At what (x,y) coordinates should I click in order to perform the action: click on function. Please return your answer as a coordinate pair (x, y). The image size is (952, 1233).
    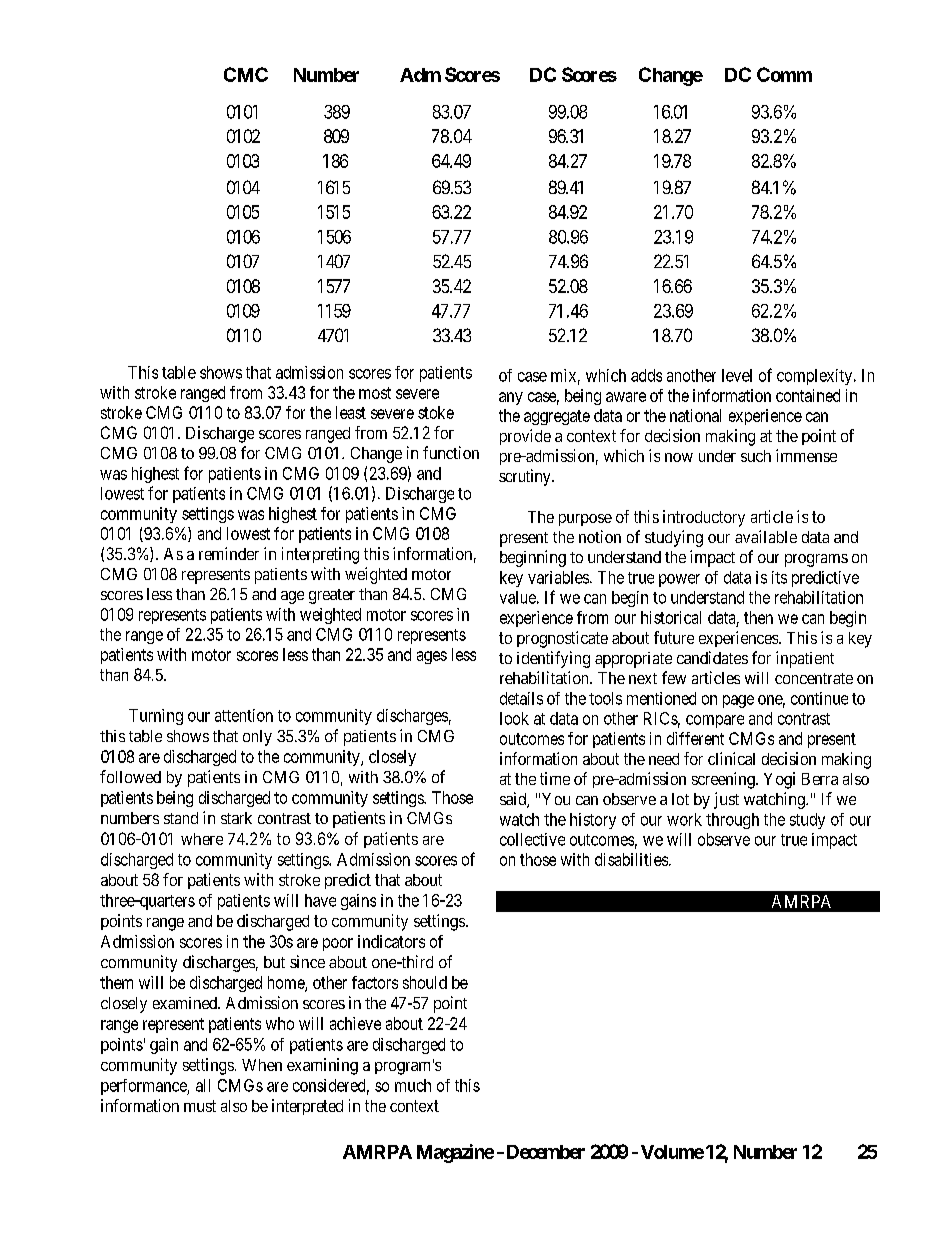
    Looking at the image, I should click on (451, 452).
